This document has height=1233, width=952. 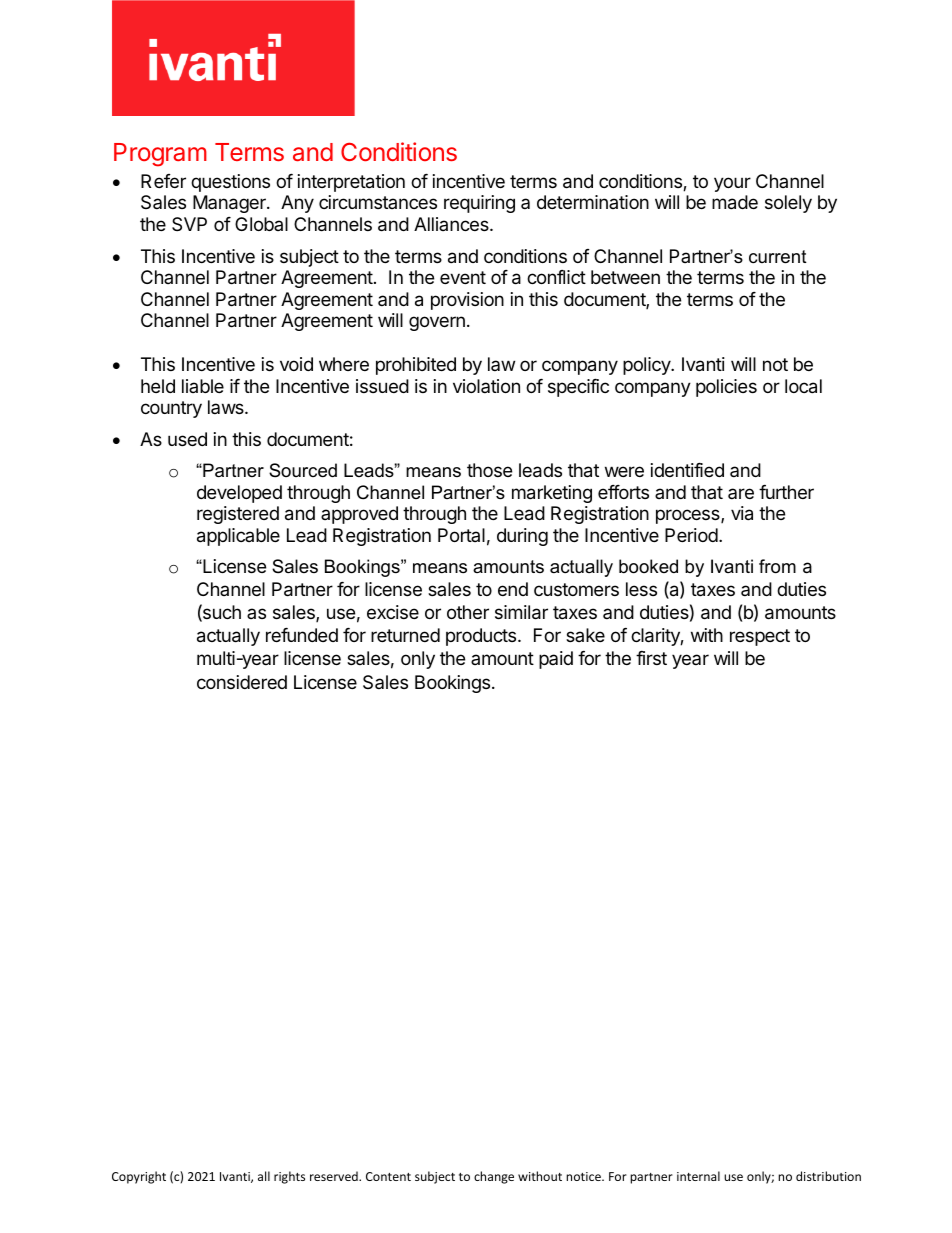 What do you see at coordinates (479, 204) in the document?
I see `requiring` at bounding box center [479, 204].
